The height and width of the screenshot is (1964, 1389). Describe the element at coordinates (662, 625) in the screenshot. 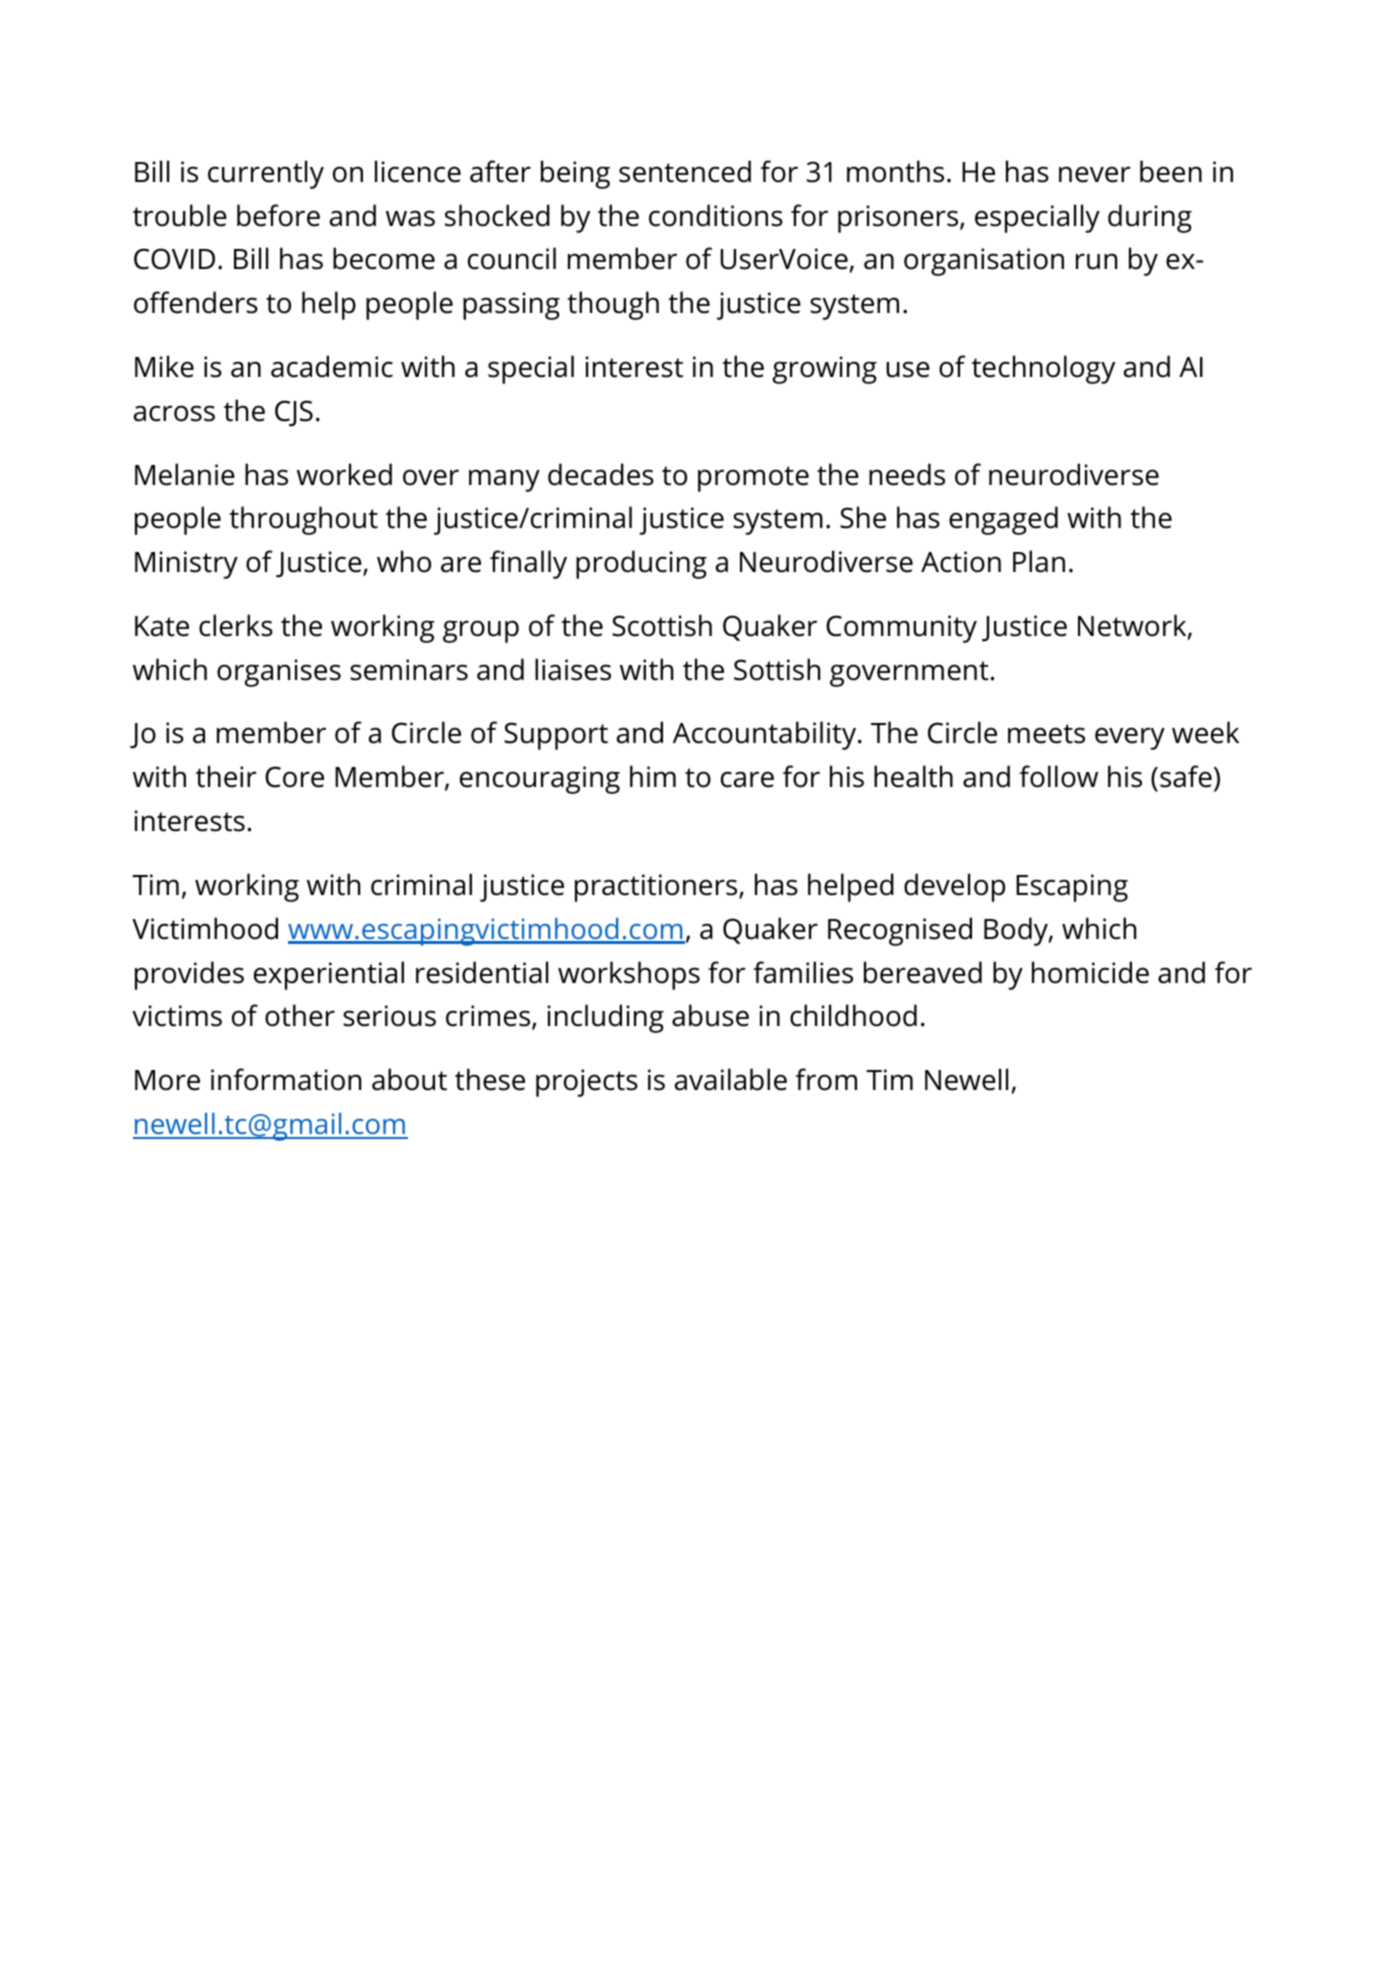

I see `Scottish` at that location.
